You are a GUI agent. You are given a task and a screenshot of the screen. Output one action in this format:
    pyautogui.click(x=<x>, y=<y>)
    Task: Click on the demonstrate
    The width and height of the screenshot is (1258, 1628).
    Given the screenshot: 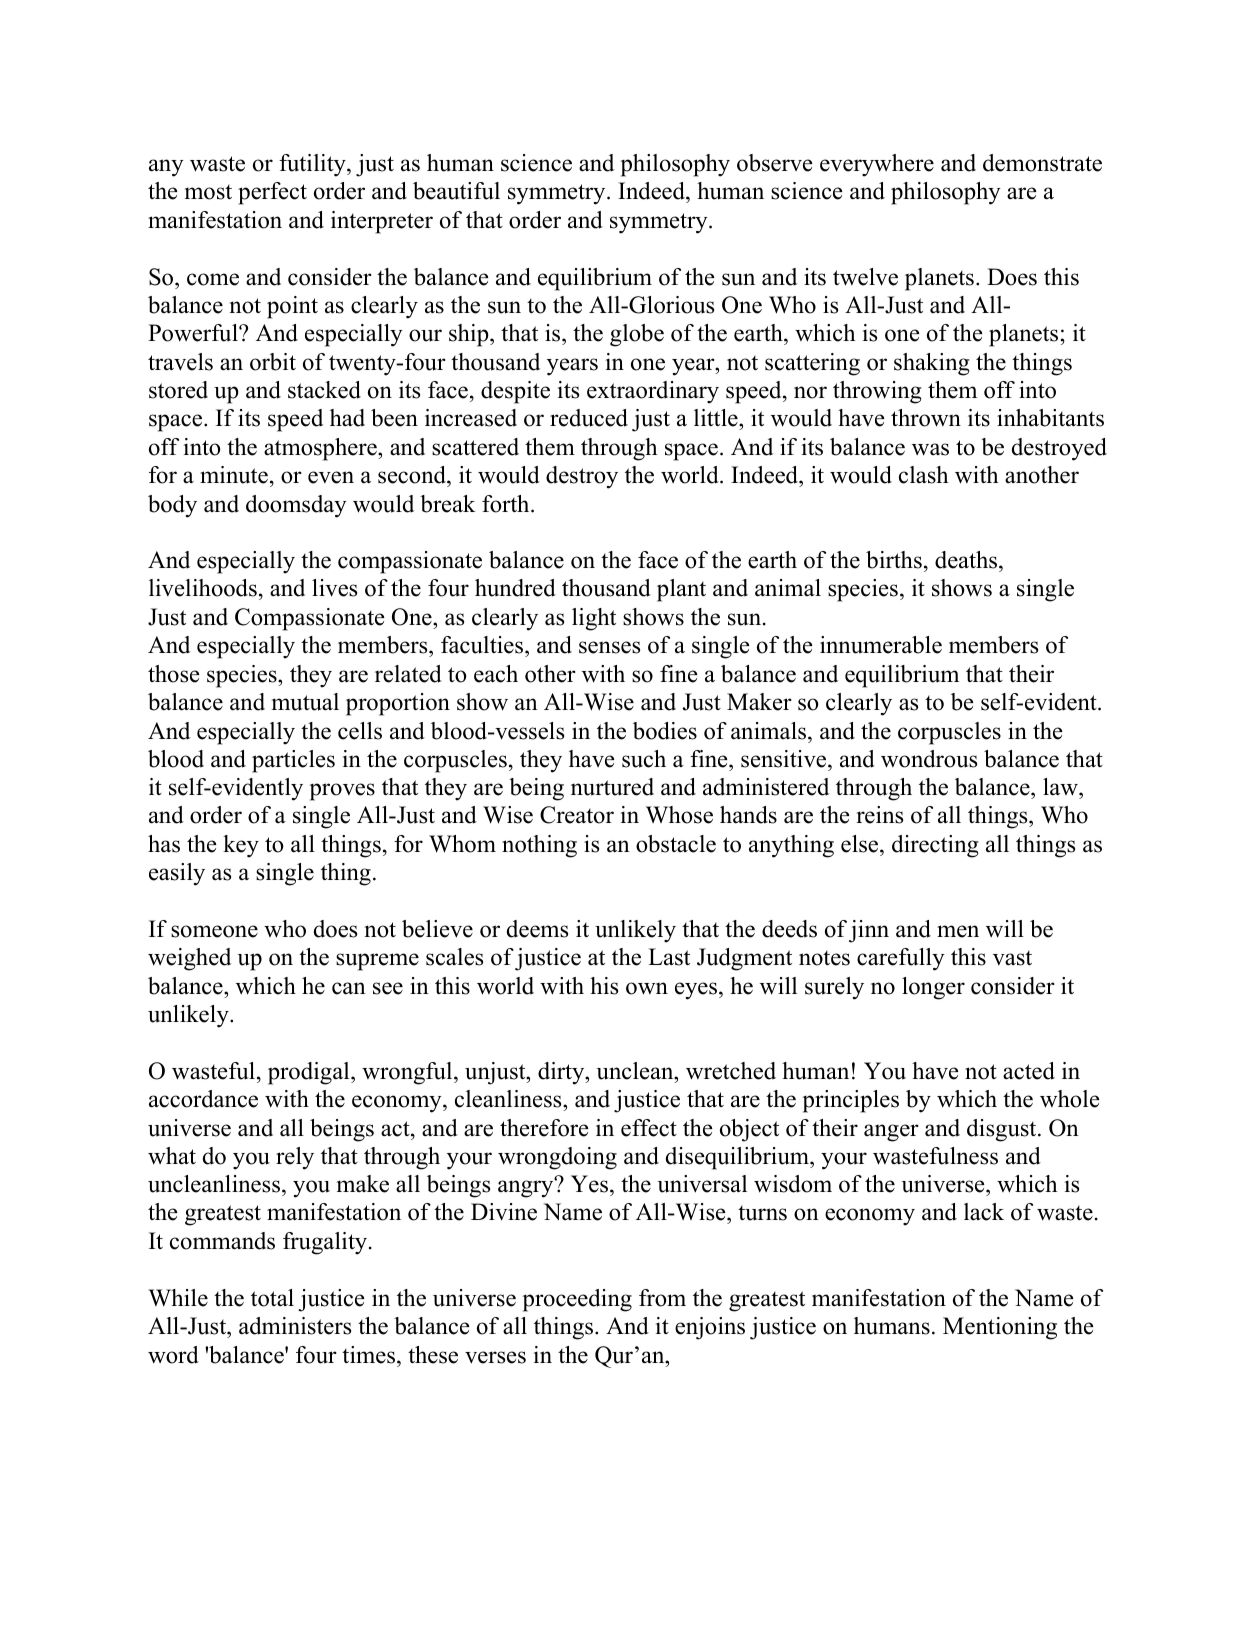 What is the action you would take?
    pyautogui.click(x=1042, y=163)
